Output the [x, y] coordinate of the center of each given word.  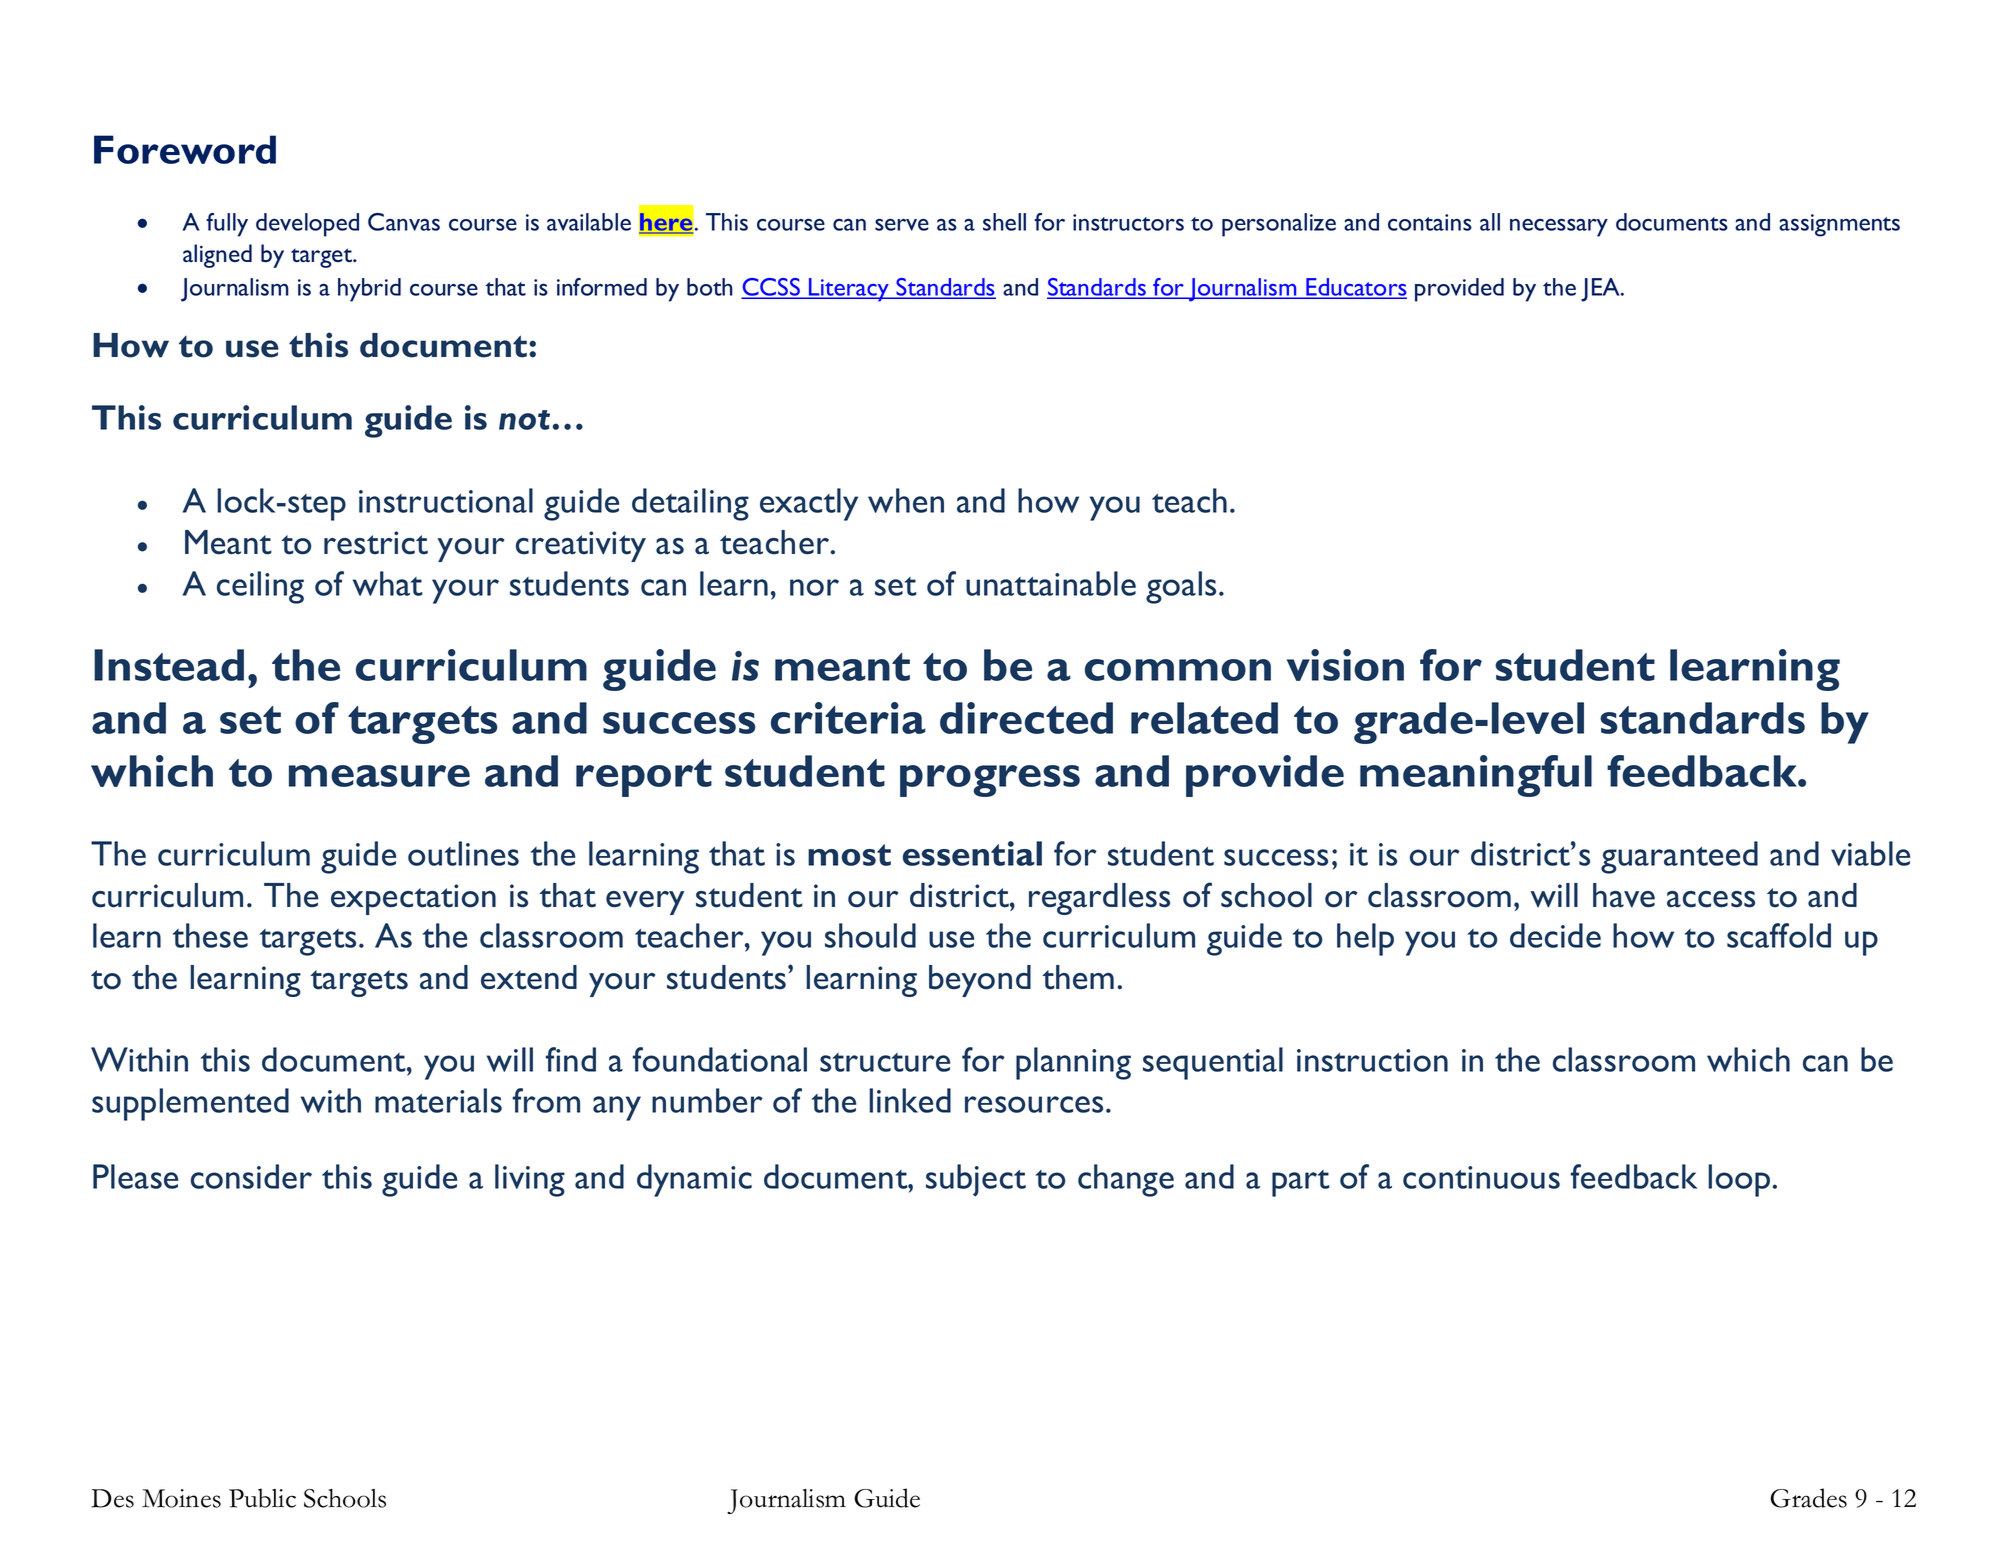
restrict [376, 543]
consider [251, 1176]
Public [262, 1498]
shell [1004, 222]
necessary [1559, 228]
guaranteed [1679, 857]
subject [976, 1180]
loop [1740, 1180]
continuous [1481, 1177]
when [906, 500]
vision [1345, 665]
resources [1034, 1104]
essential [972, 853]
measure [379, 776]
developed [307, 225]
